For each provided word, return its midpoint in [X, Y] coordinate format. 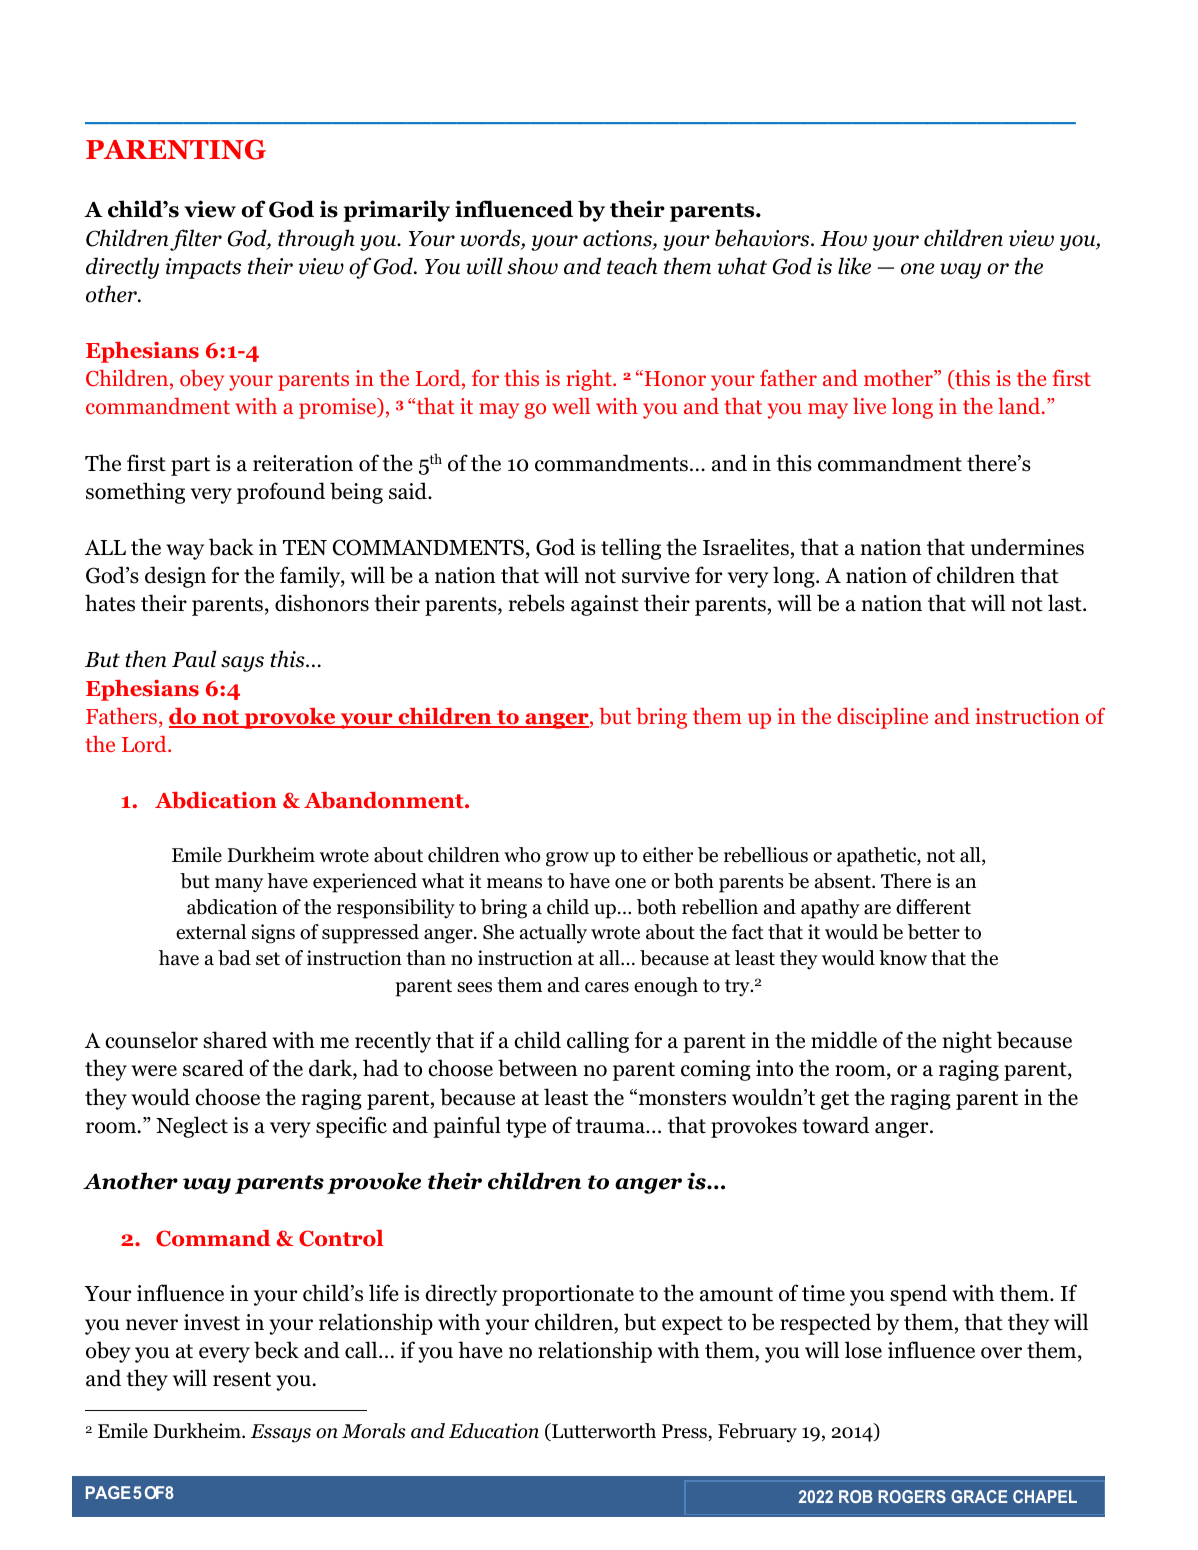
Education [494, 1431]
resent [242, 1379]
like [854, 266]
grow [567, 859]
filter [196, 240]
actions [618, 239]
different [933, 907]
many [239, 885]
